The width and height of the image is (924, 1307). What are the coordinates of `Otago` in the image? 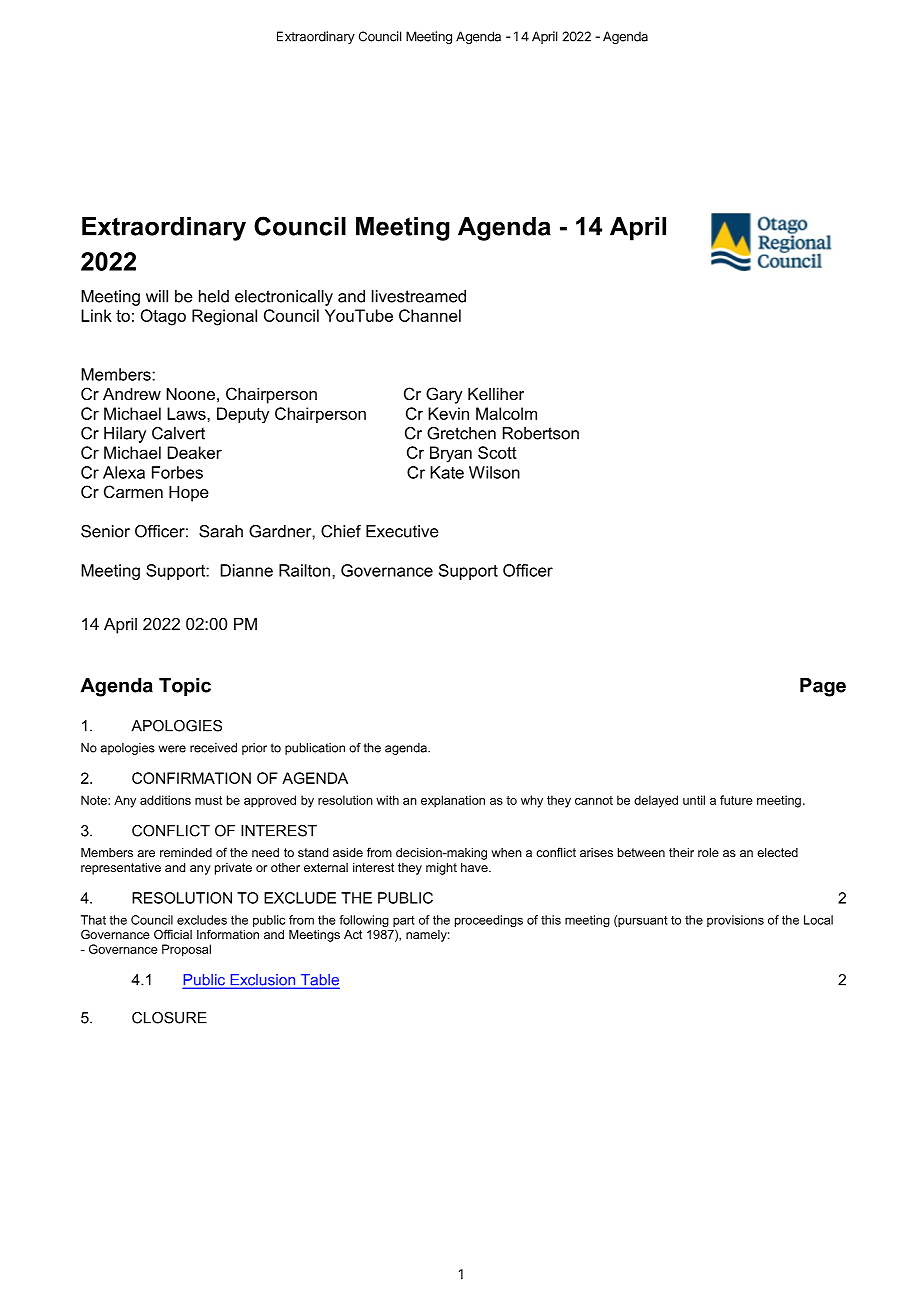 It's located at (163, 317).
